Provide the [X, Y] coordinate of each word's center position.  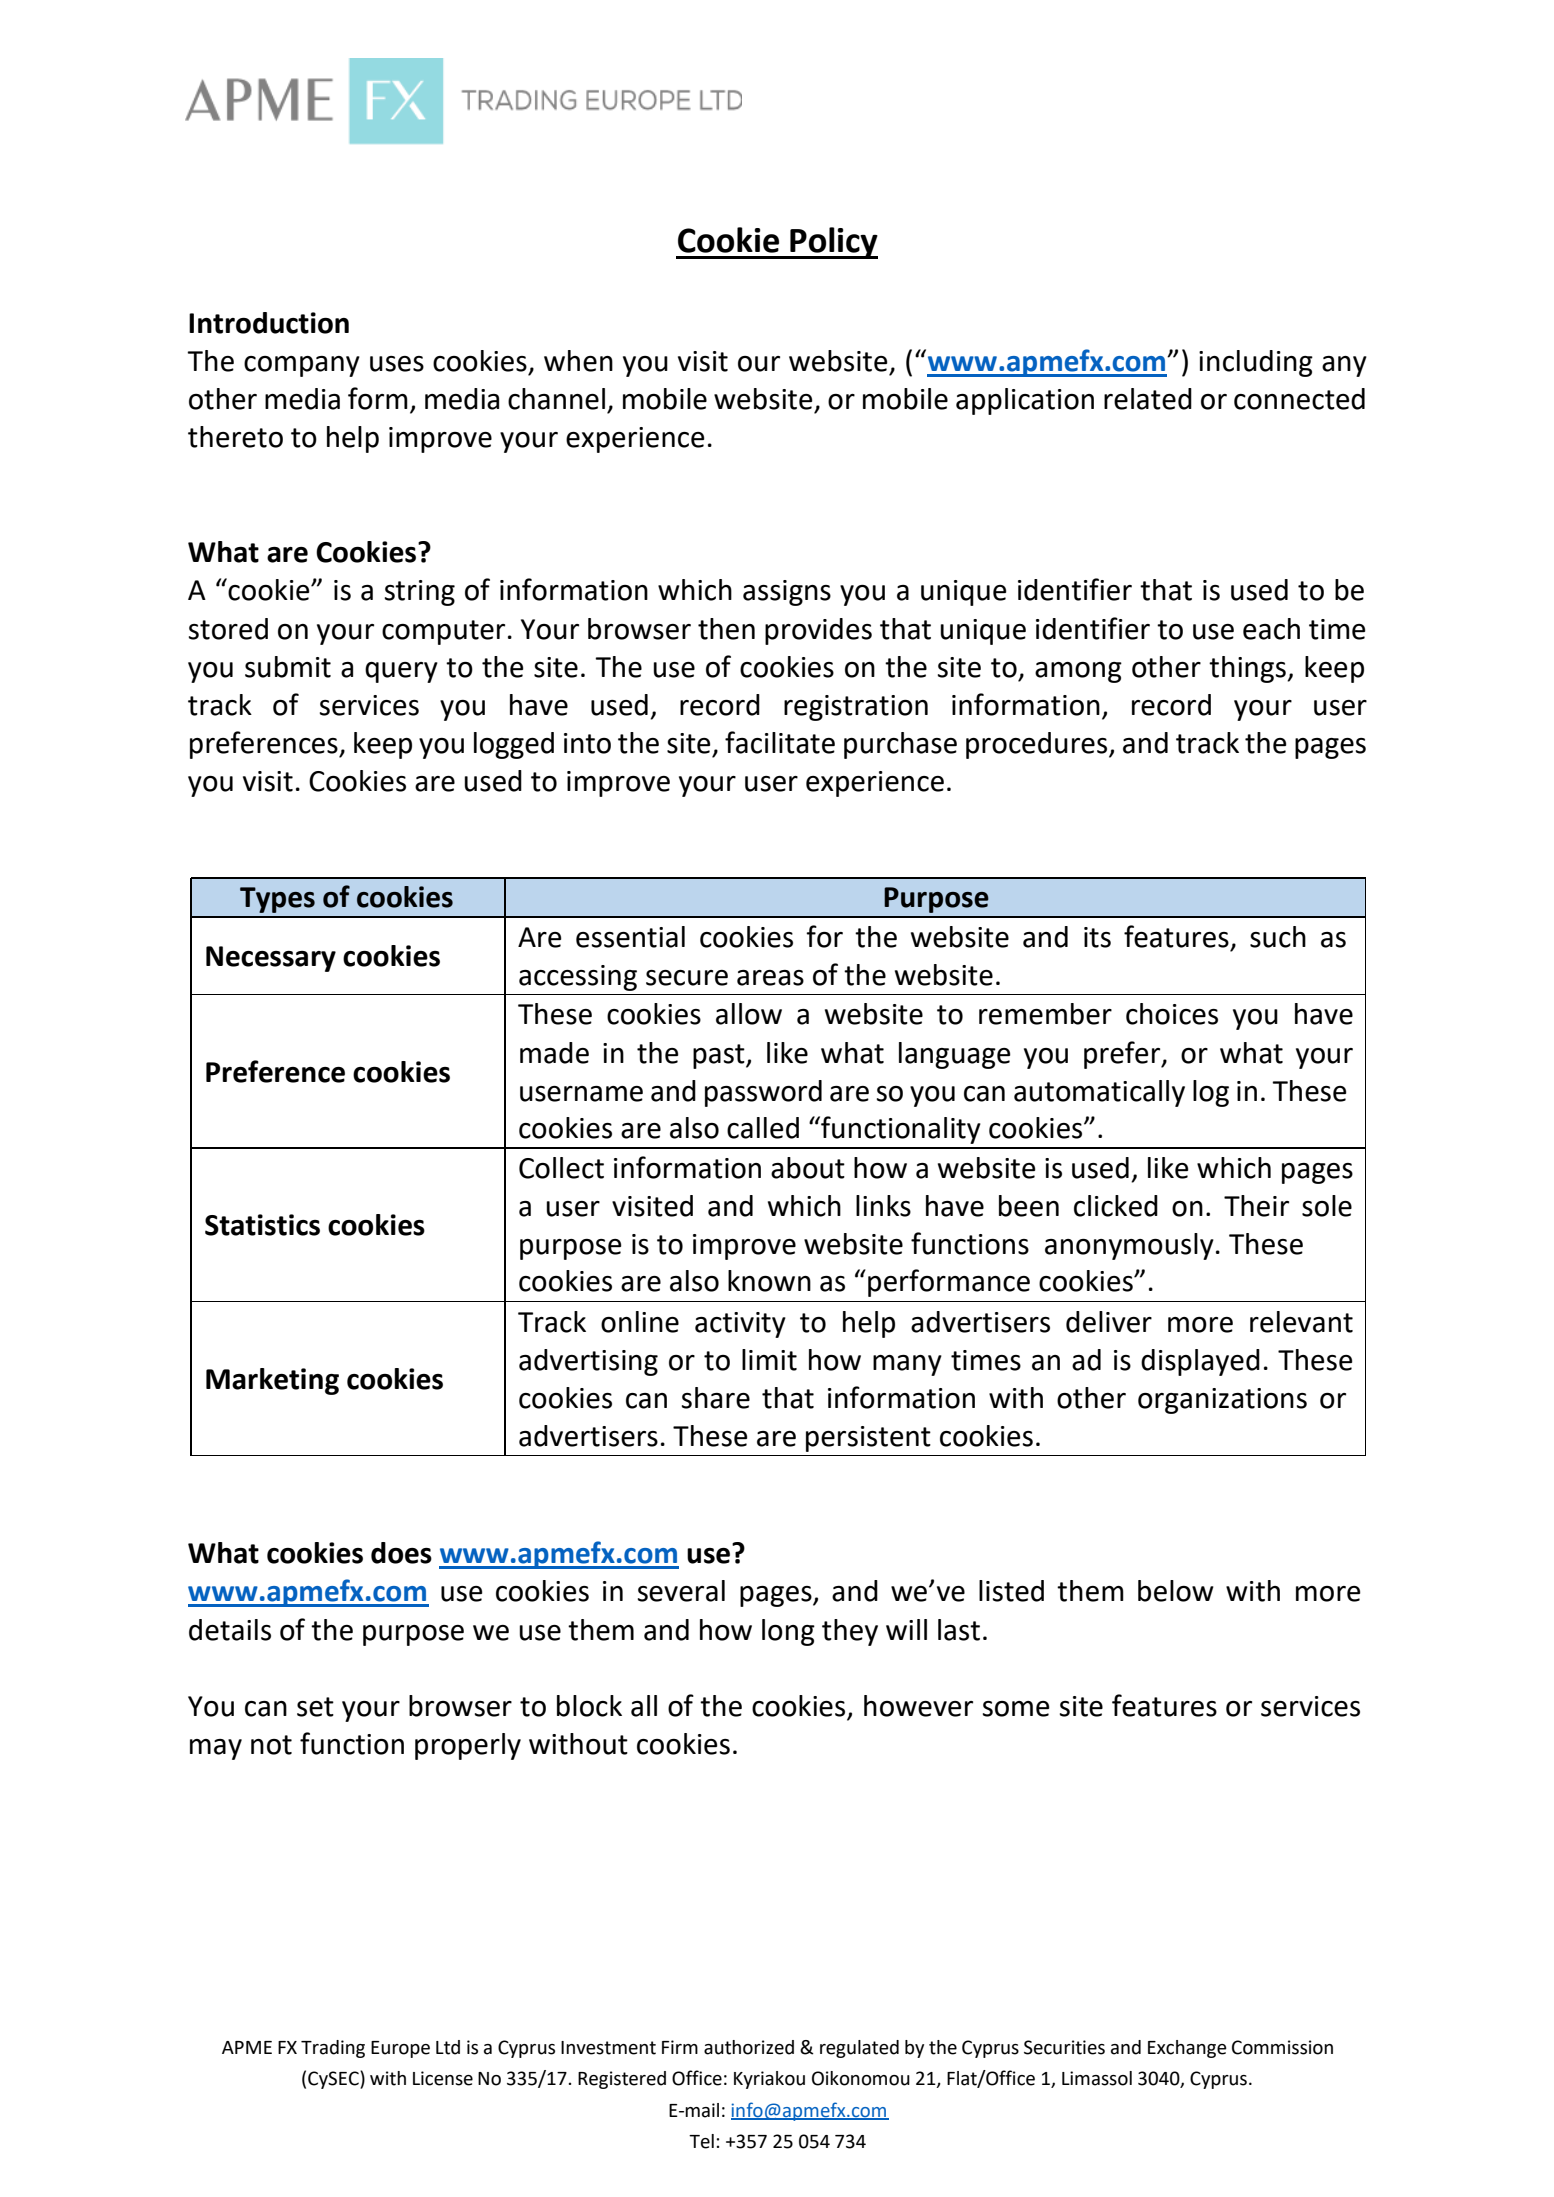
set [315, 1707]
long [788, 1632]
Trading [333, 2049]
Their [1256, 1206]
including [1256, 363]
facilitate [780, 742]
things [1248, 669]
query [401, 672]
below [1176, 1591]
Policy [833, 243]
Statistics [262, 1225]
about [808, 1168]
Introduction [269, 323]
